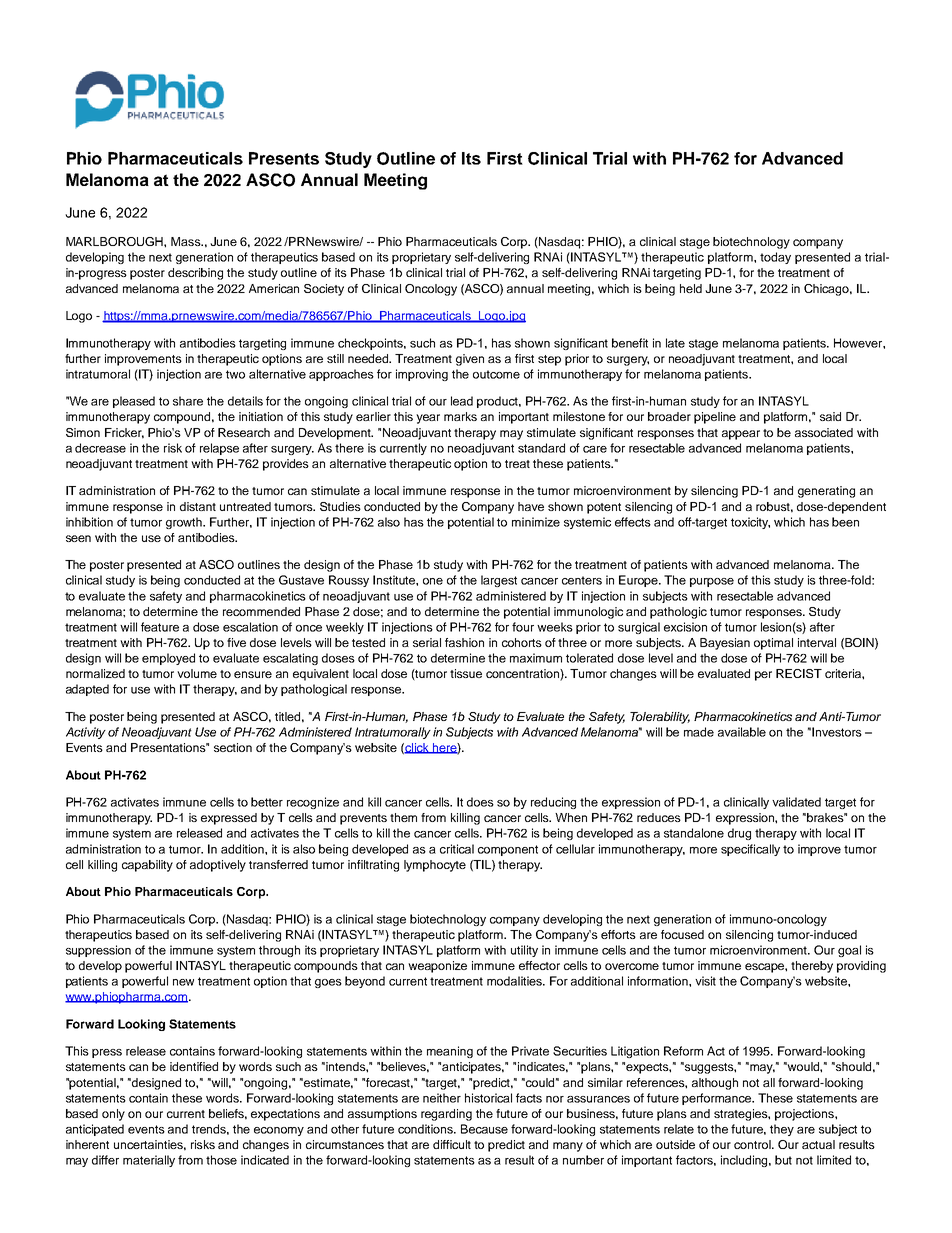  Describe the element at coordinates (284, 158) in the page. I see `Presents` at that location.
